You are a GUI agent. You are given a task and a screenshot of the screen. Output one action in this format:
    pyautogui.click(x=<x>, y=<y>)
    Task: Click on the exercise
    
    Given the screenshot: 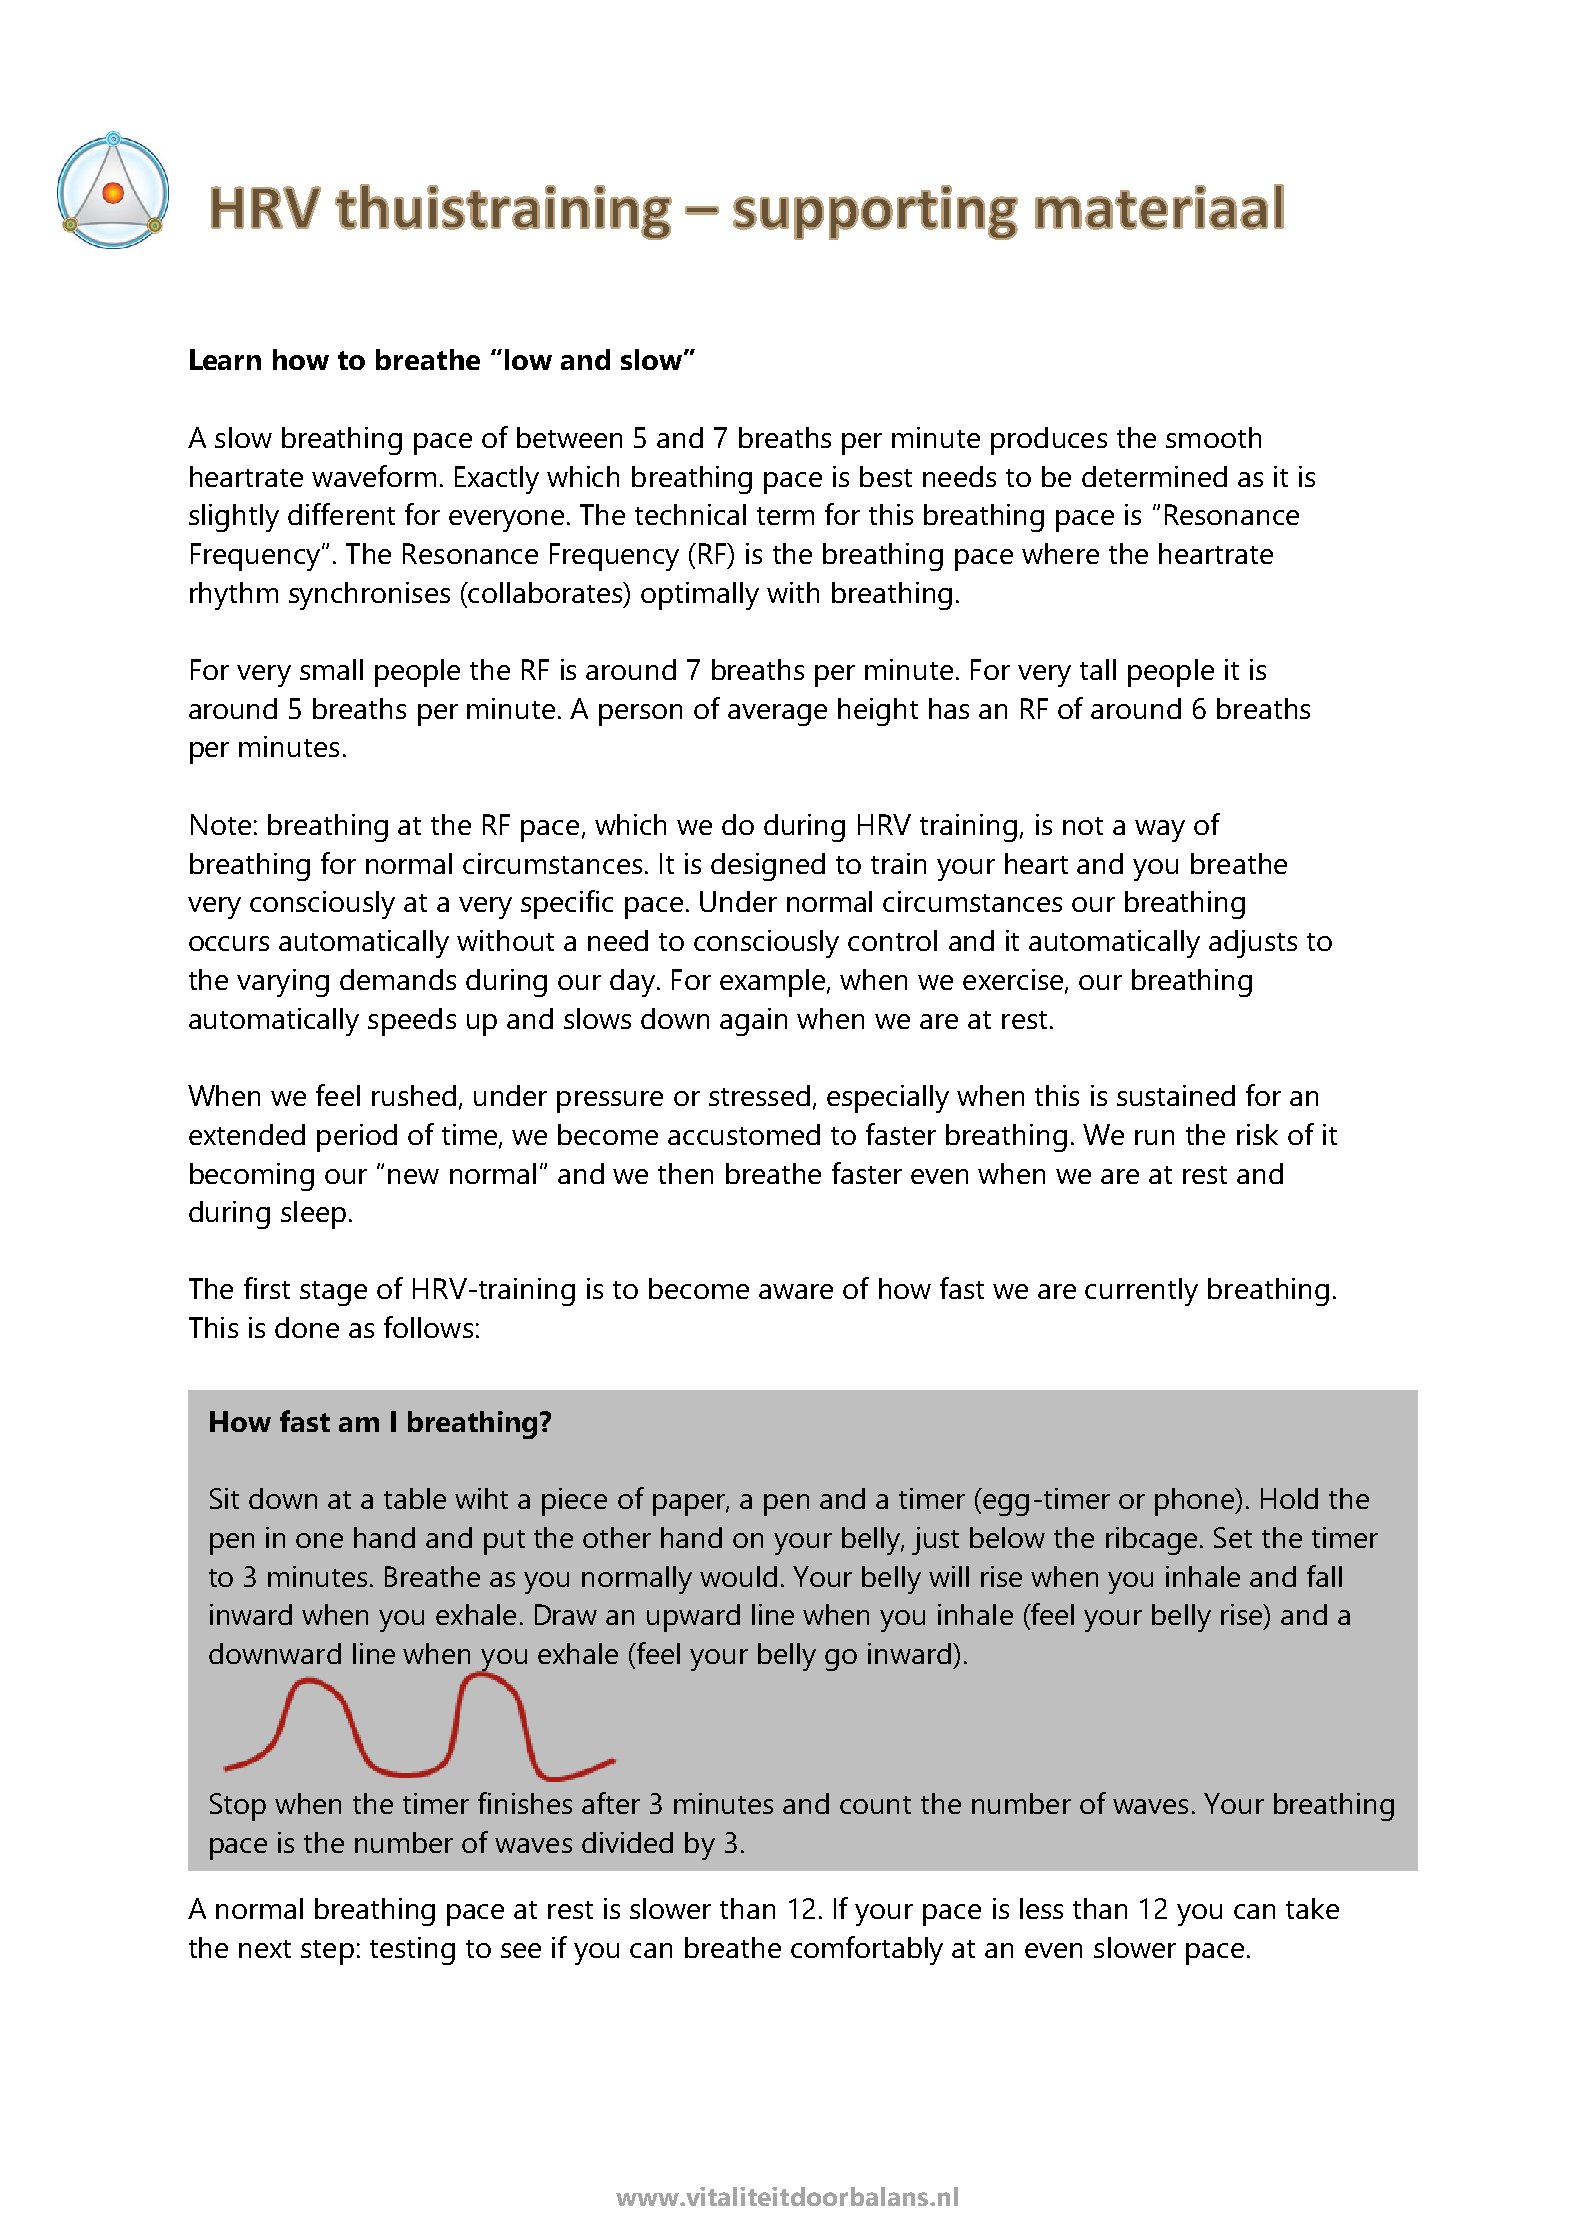 What is the action you would take?
    pyautogui.click(x=1014, y=981)
